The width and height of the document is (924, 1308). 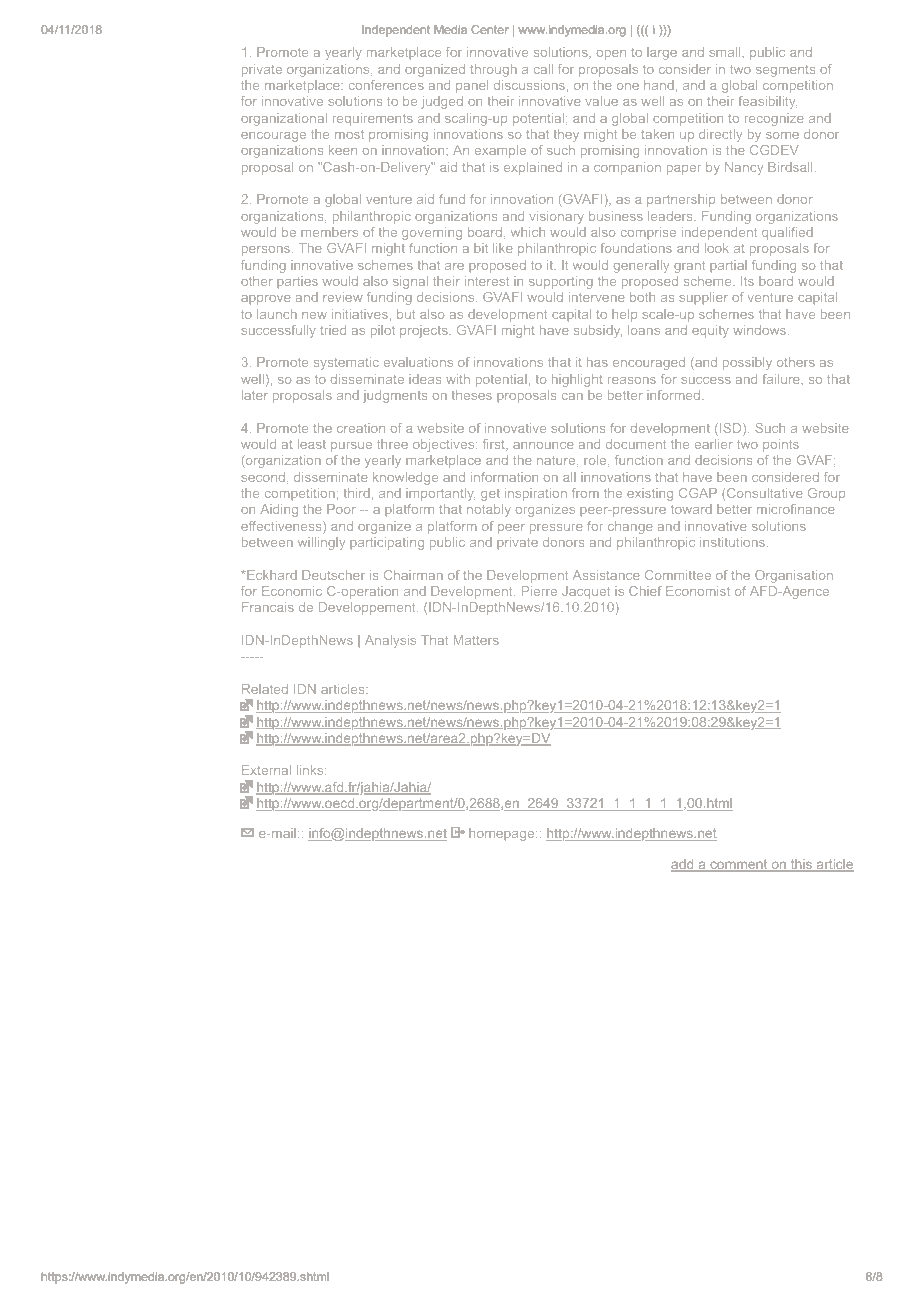 I want to click on conferences, so click(x=386, y=85).
